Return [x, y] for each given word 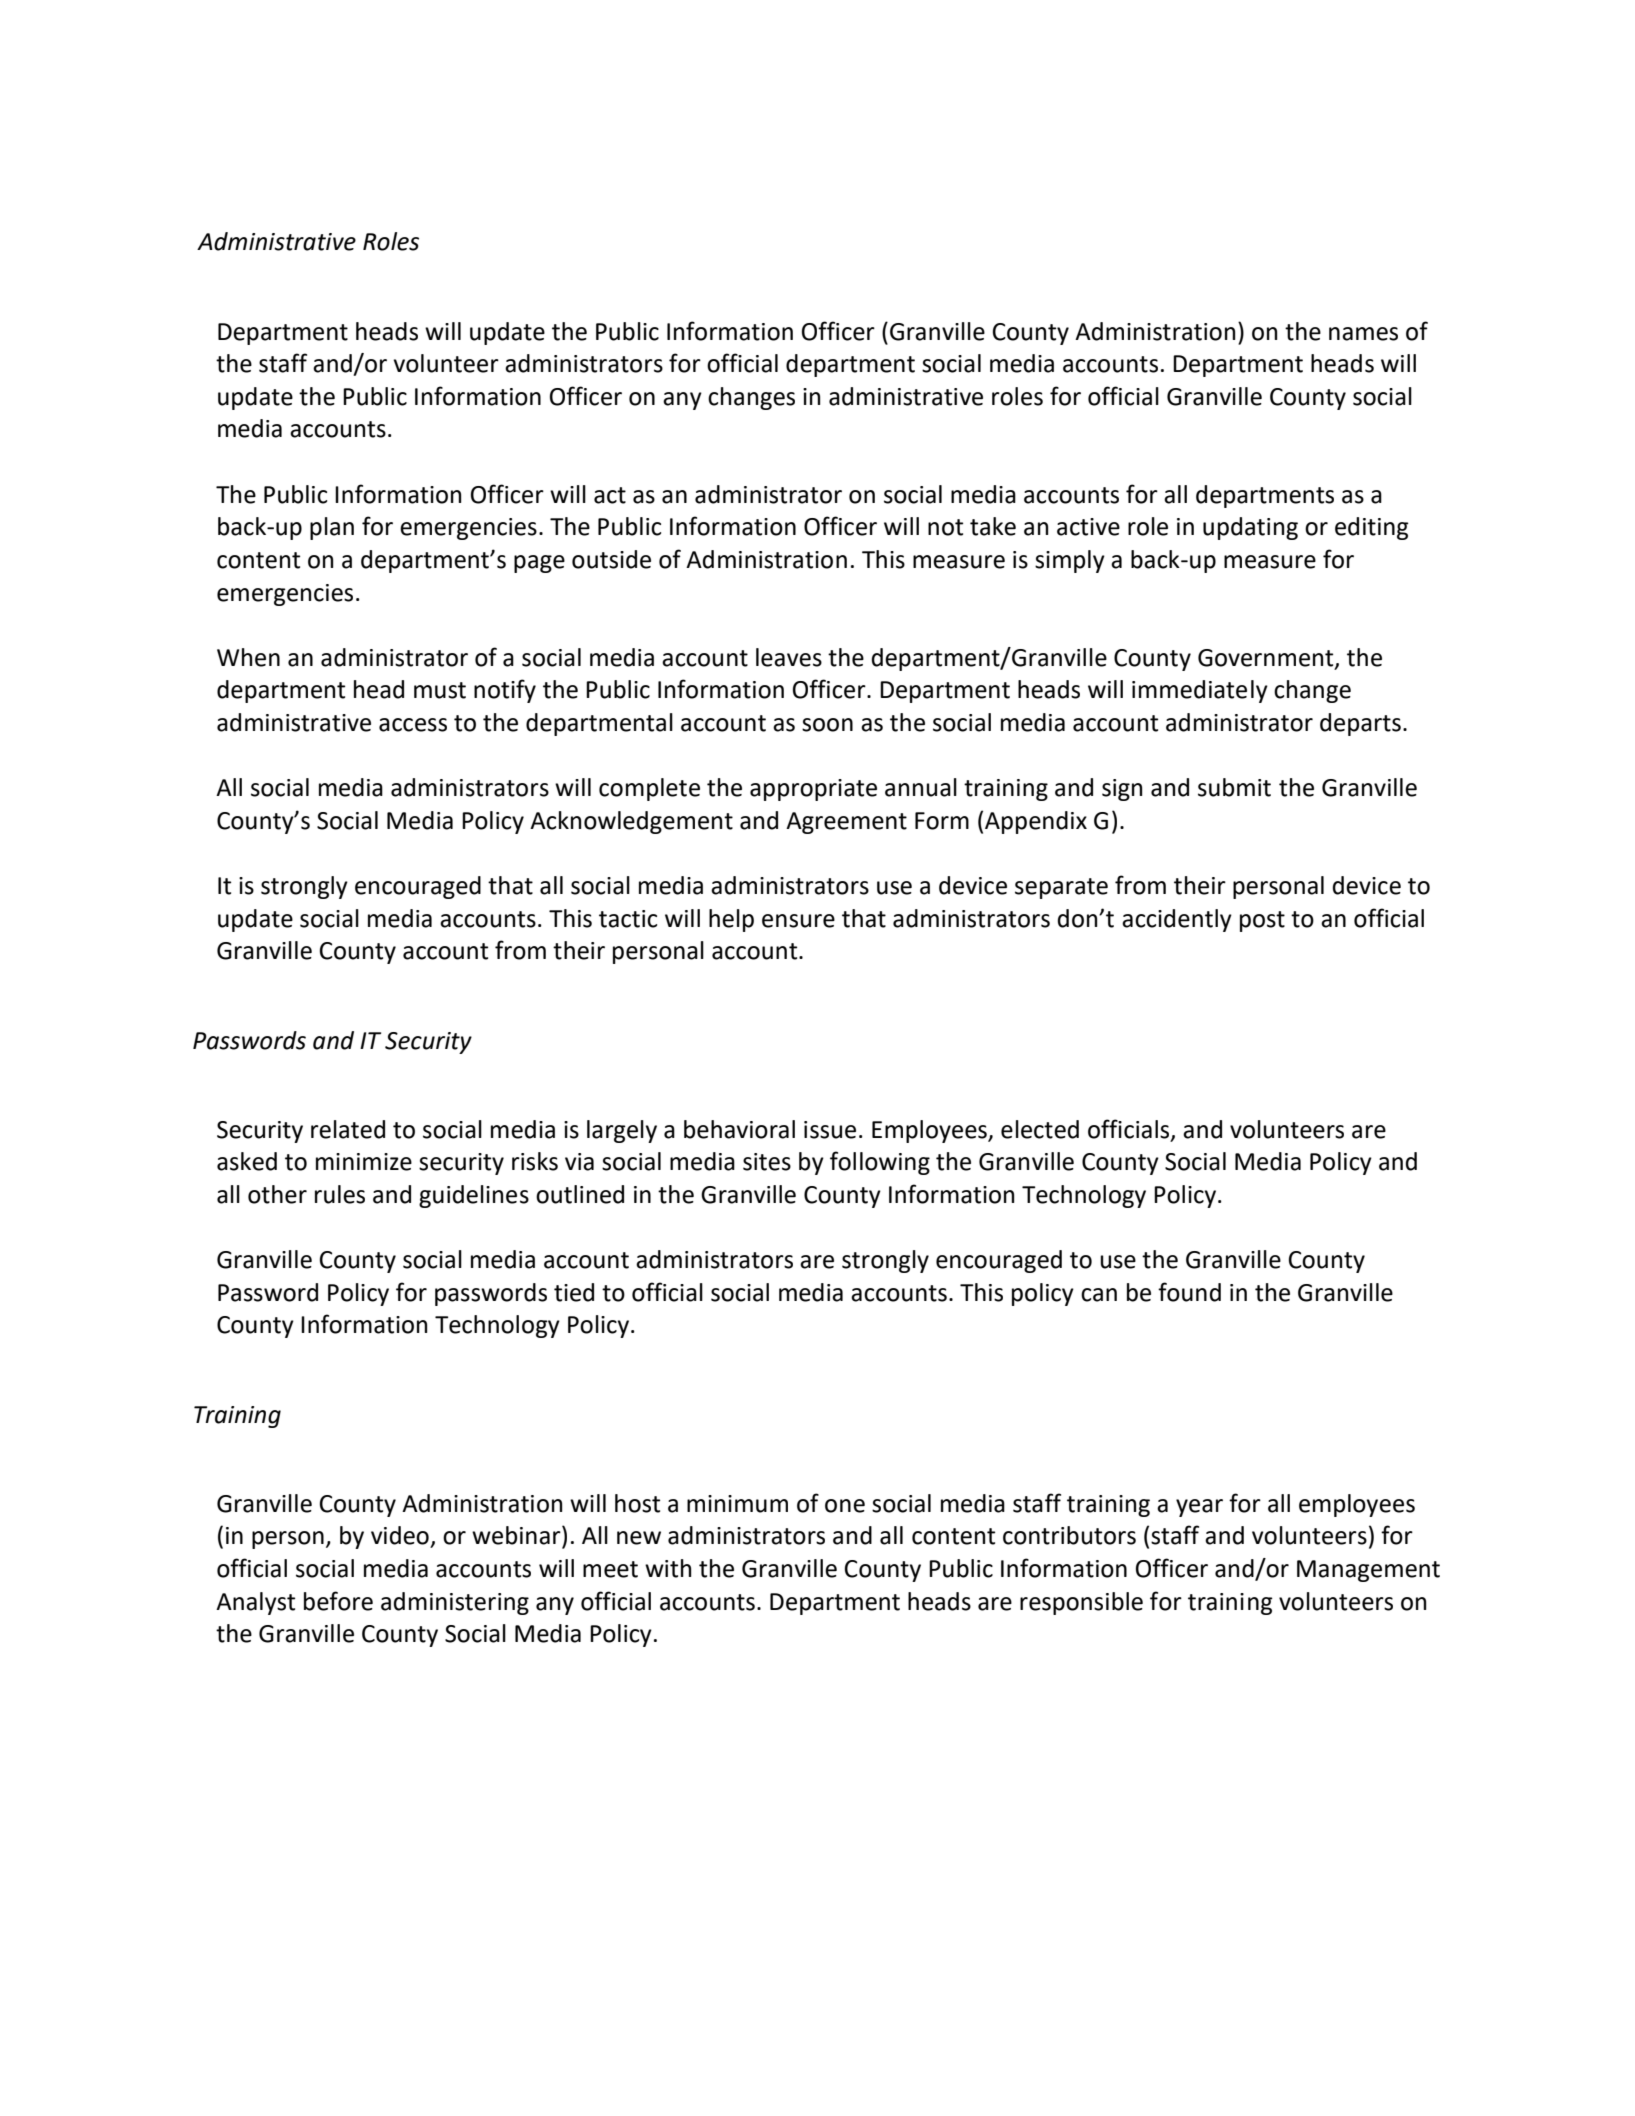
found [1189, 1292]
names [1363, 334]
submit [1234, 787]
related [348, 1129]
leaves [789, 657]
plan [332, 528]
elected [1040, 1129]
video [400, 1535]
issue [830, 1130]
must [440, 690]
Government [1267, 658]
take [993, 526]
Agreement [846, 823]
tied [574, 1292]
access [413, 725]
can [1099, 1295]
